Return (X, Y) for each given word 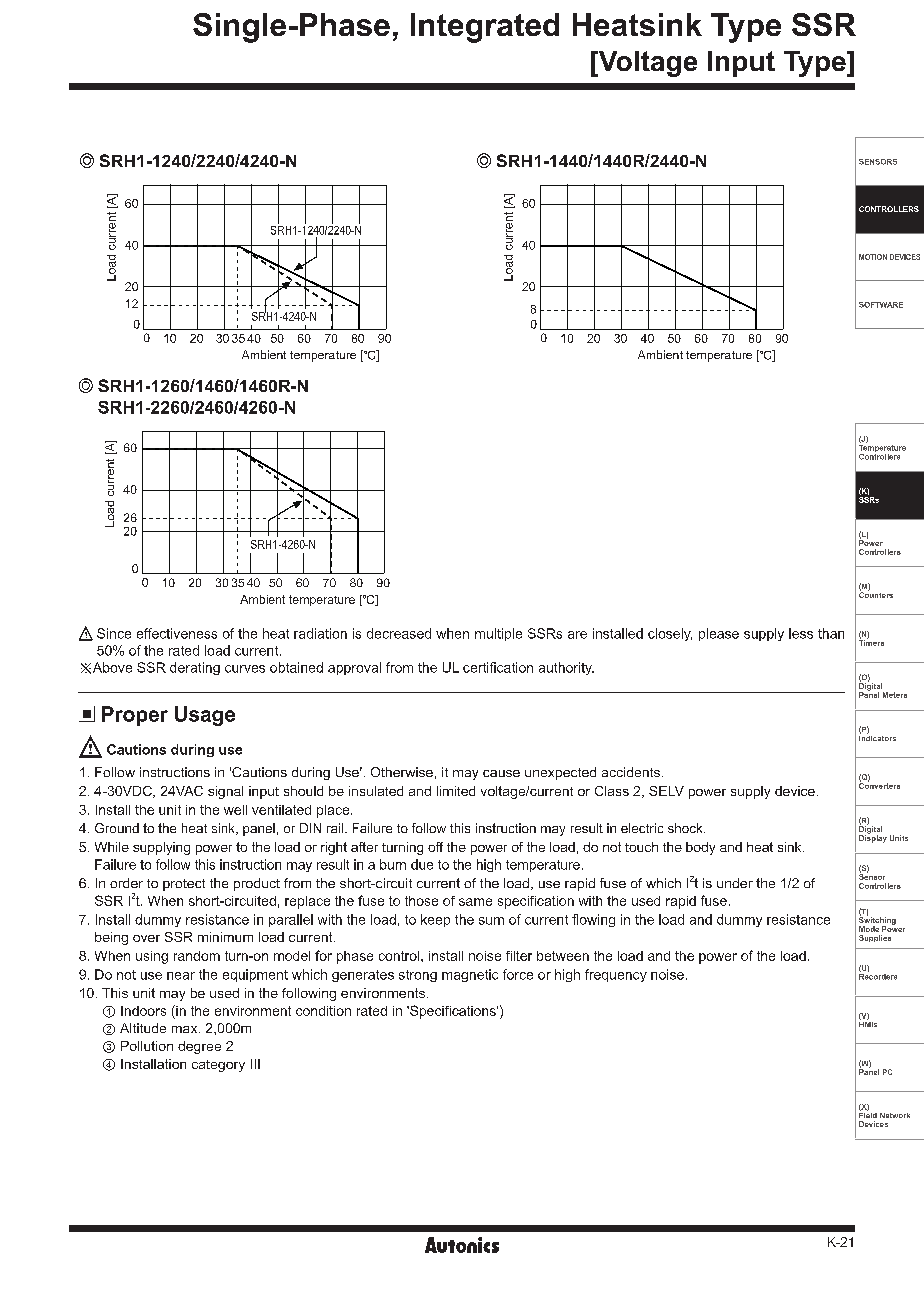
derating (195, 668)
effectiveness (177, 633)
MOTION (873, 257)
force (518, 974)
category (218, 1066)
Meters (895, 695)
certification (498, 667)
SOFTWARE (881, 305)
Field (868, 1114)
